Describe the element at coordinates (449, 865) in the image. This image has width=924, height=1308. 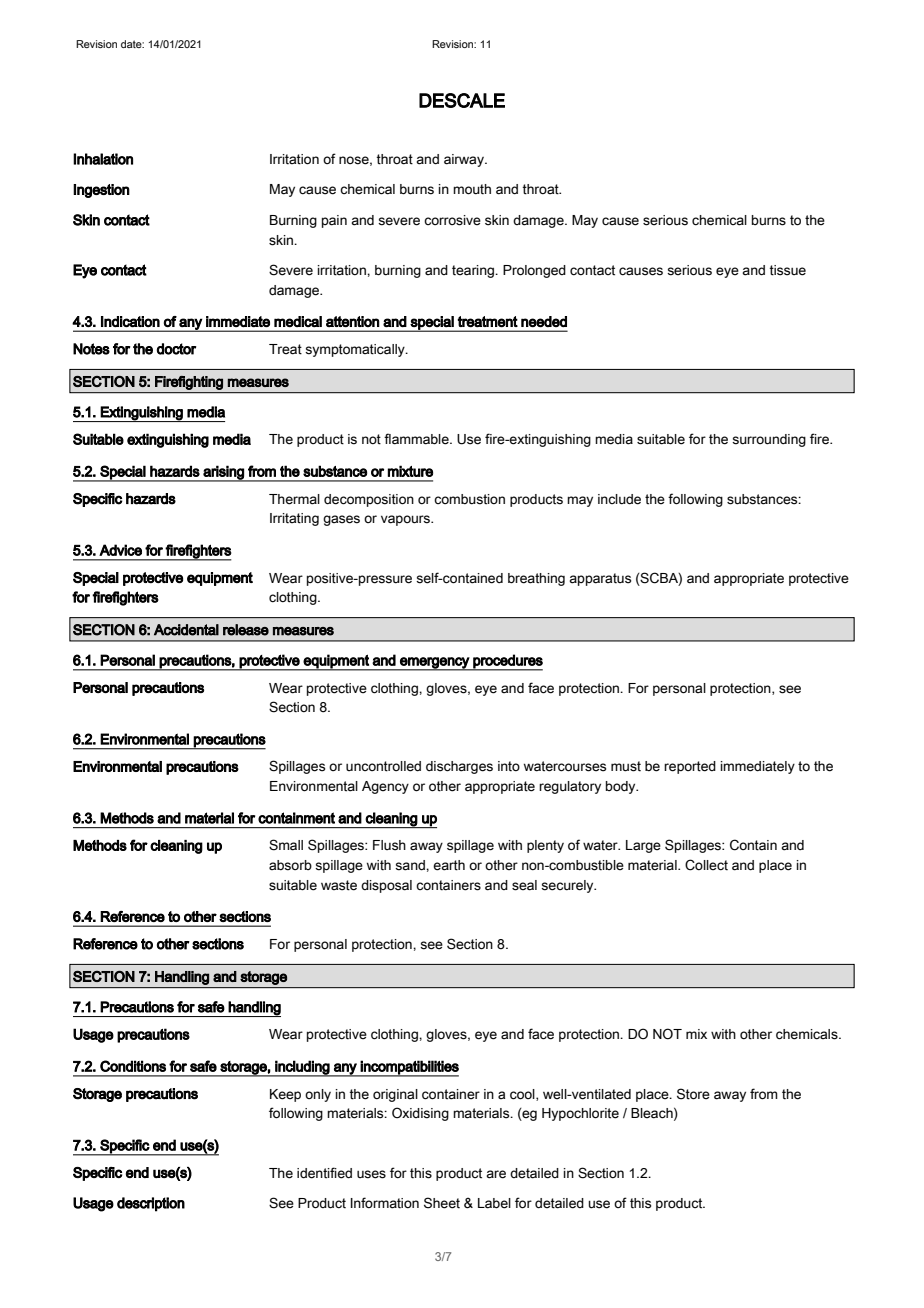
I see `earth` at that location.
